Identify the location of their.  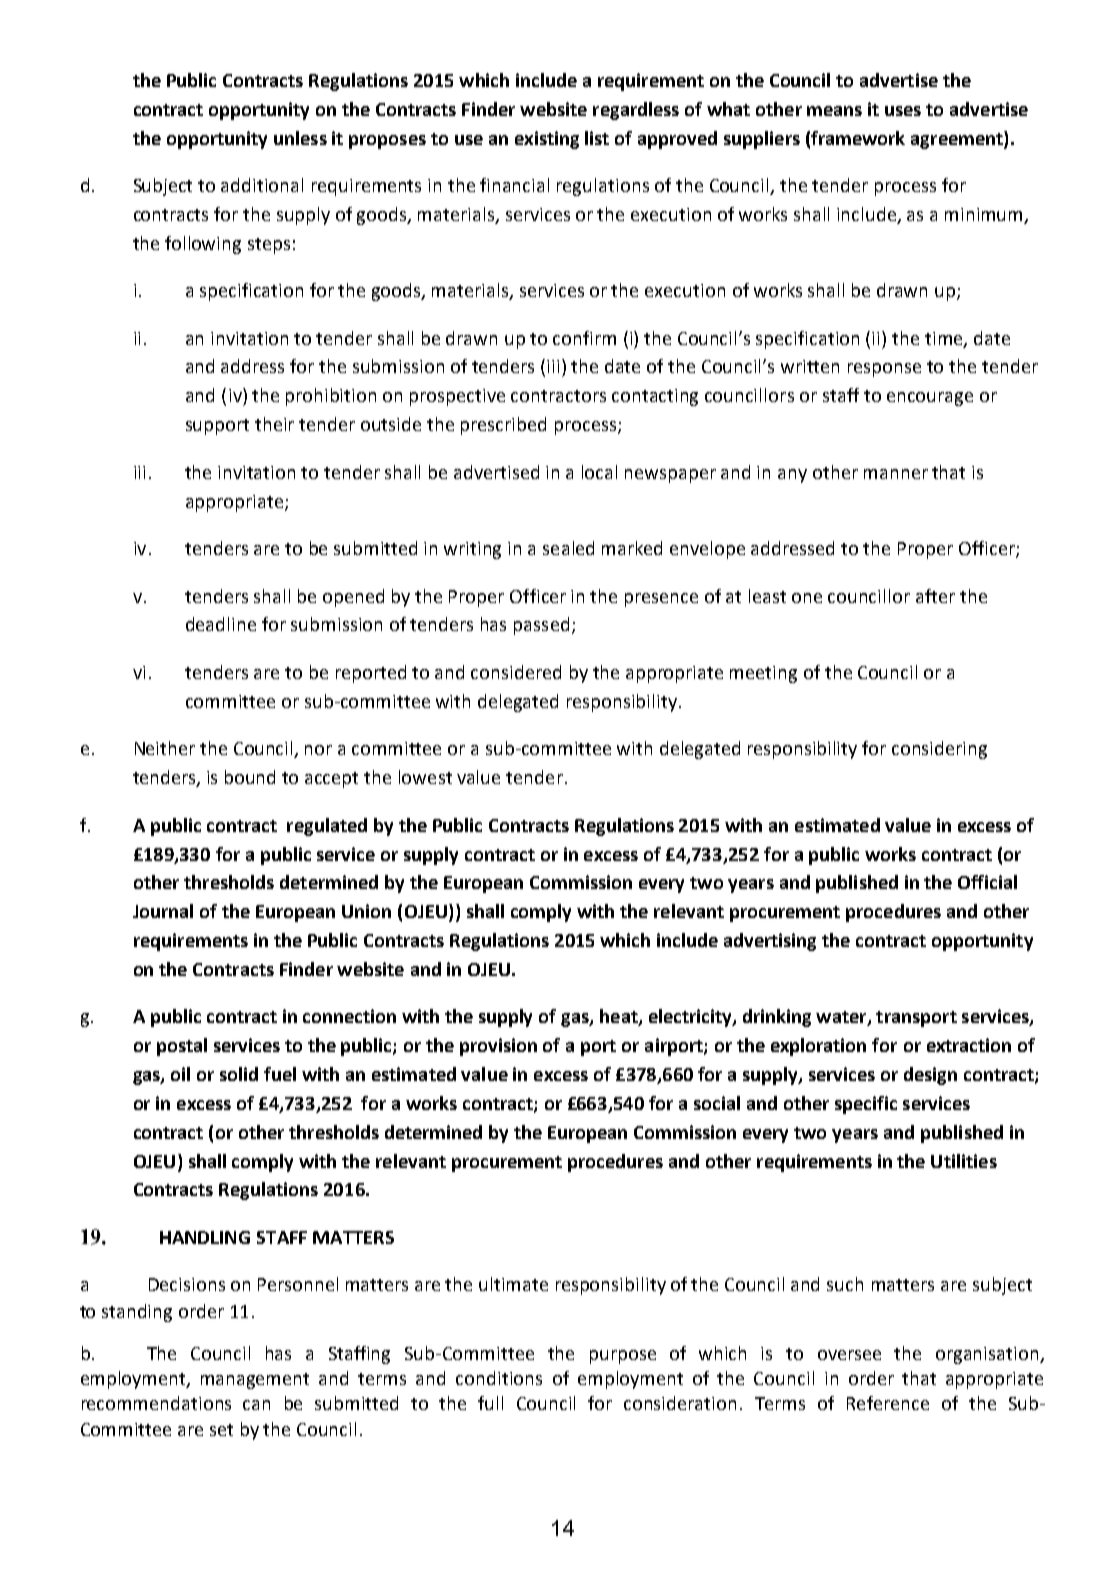
(274, 424).
